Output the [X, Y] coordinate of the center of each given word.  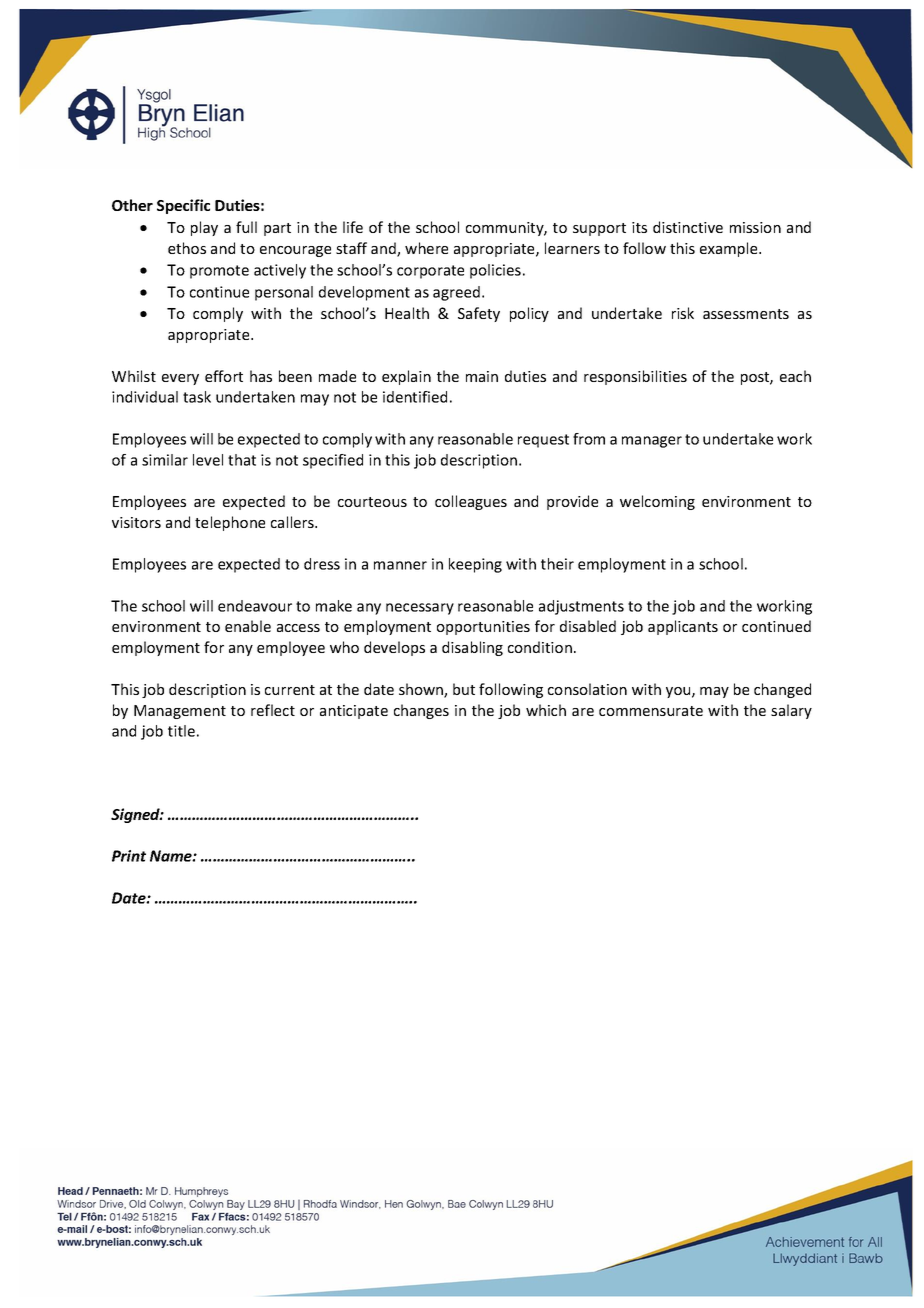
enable [248, 626]
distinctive [688, 227]
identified [415, 397]
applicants [683, 627]
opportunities [483, 628]
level [208, 460]
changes [421, 711]
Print [129, 856]
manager [652, 442]
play [204, 228]
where [426, 248]
